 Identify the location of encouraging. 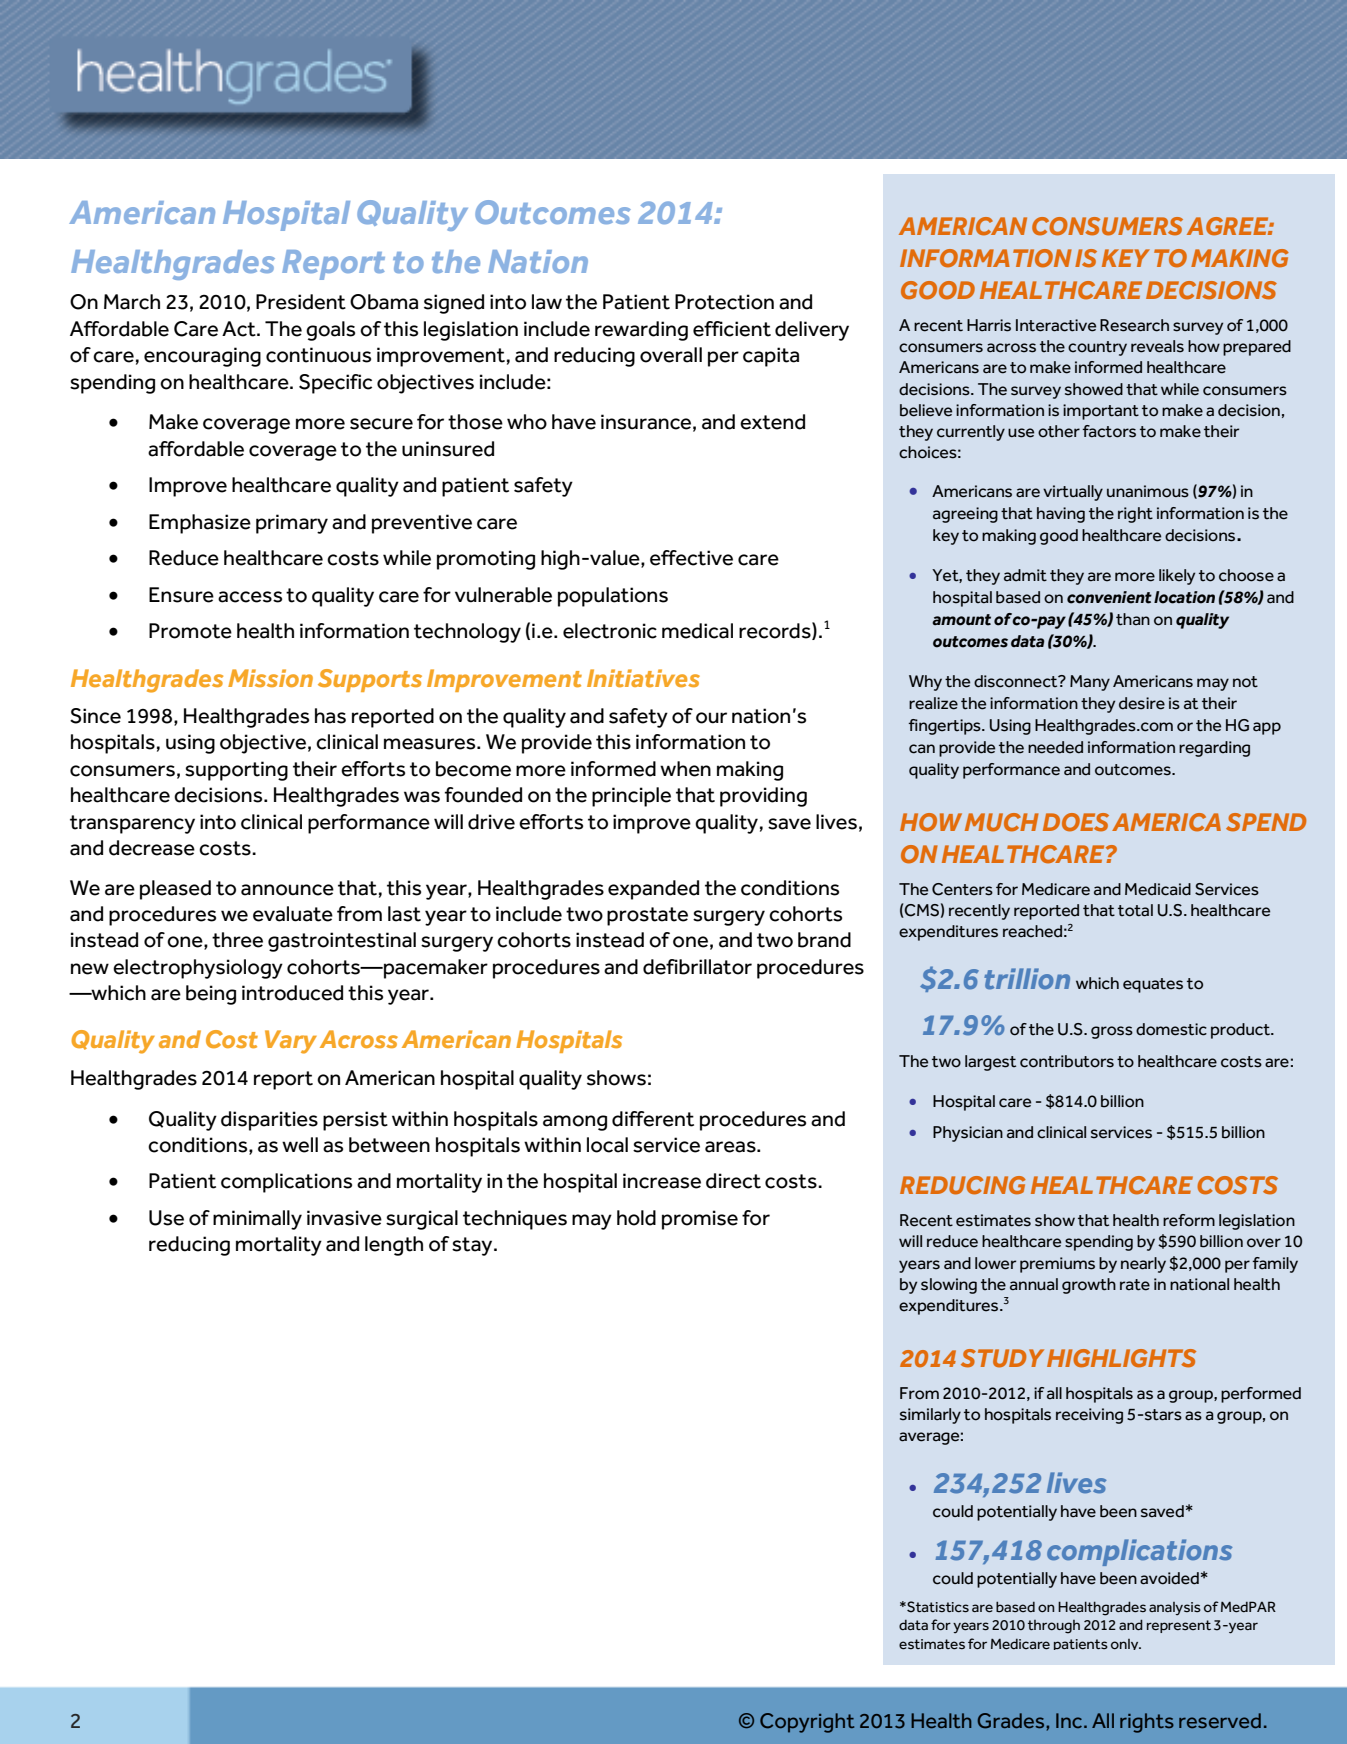
(202, 357).
